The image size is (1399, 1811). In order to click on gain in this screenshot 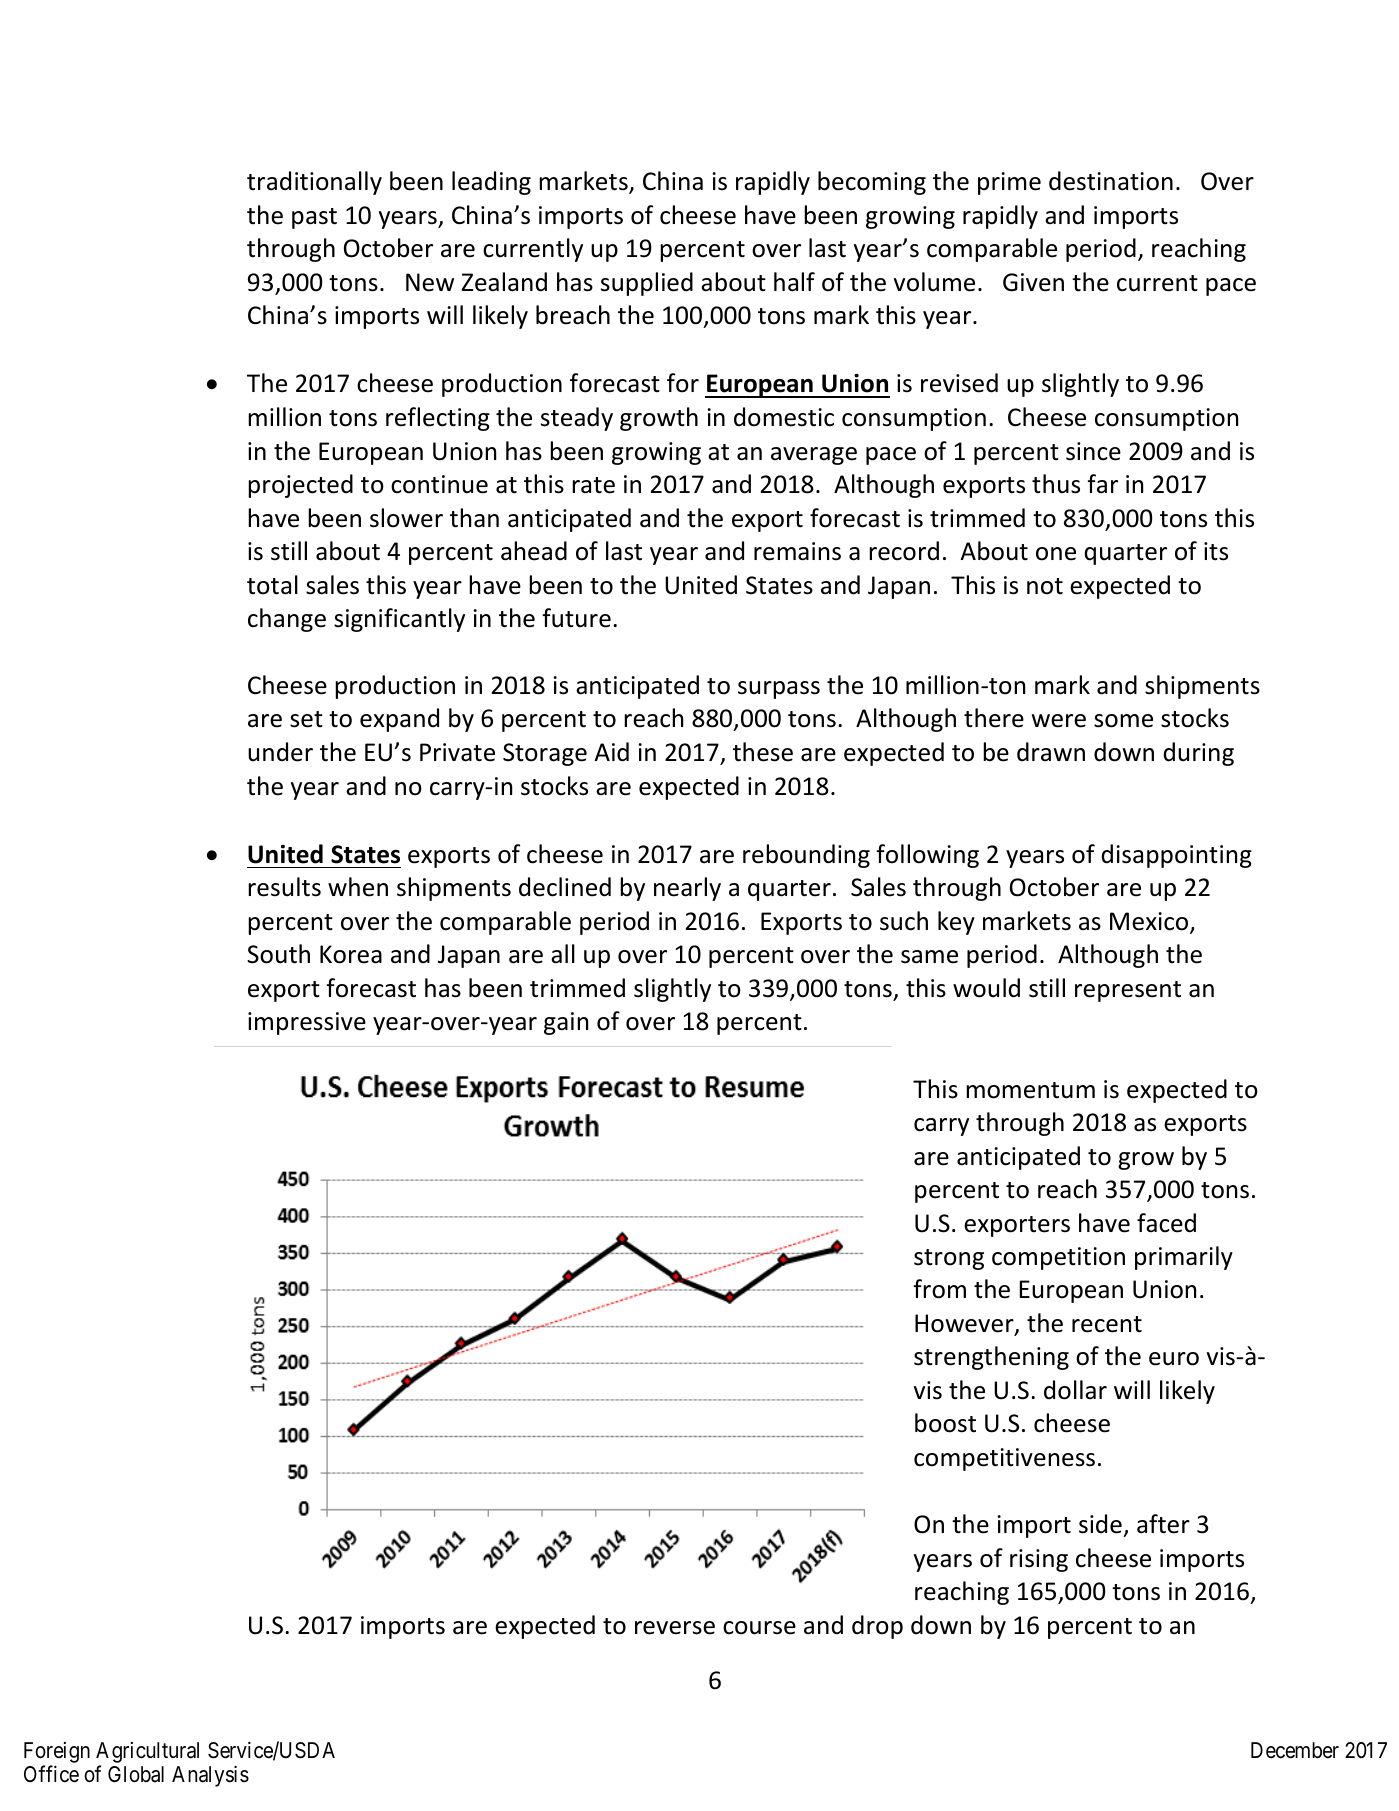, I will do `click(566, 1023)`.
